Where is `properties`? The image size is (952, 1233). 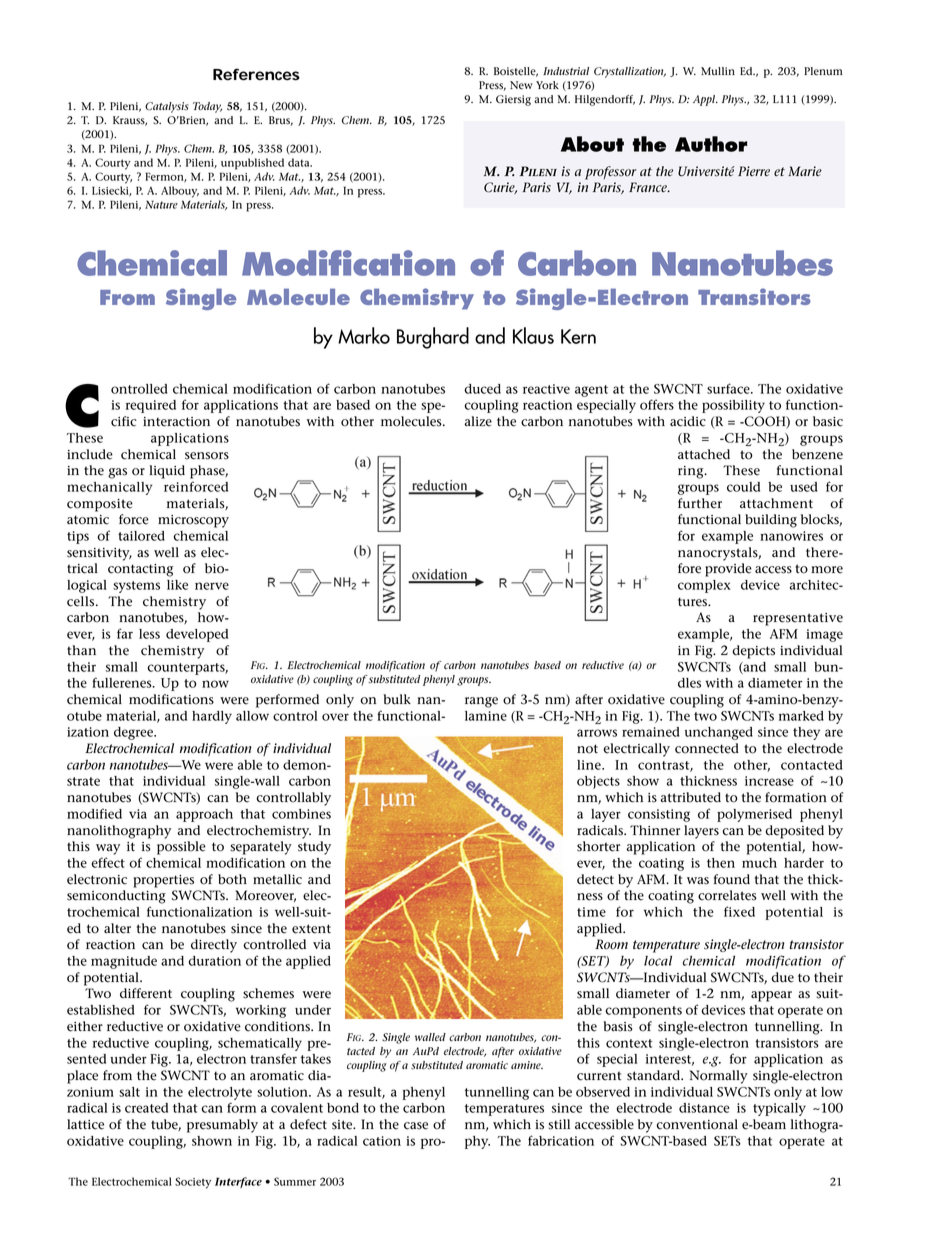
properties is located at coordinates (163, 881).
